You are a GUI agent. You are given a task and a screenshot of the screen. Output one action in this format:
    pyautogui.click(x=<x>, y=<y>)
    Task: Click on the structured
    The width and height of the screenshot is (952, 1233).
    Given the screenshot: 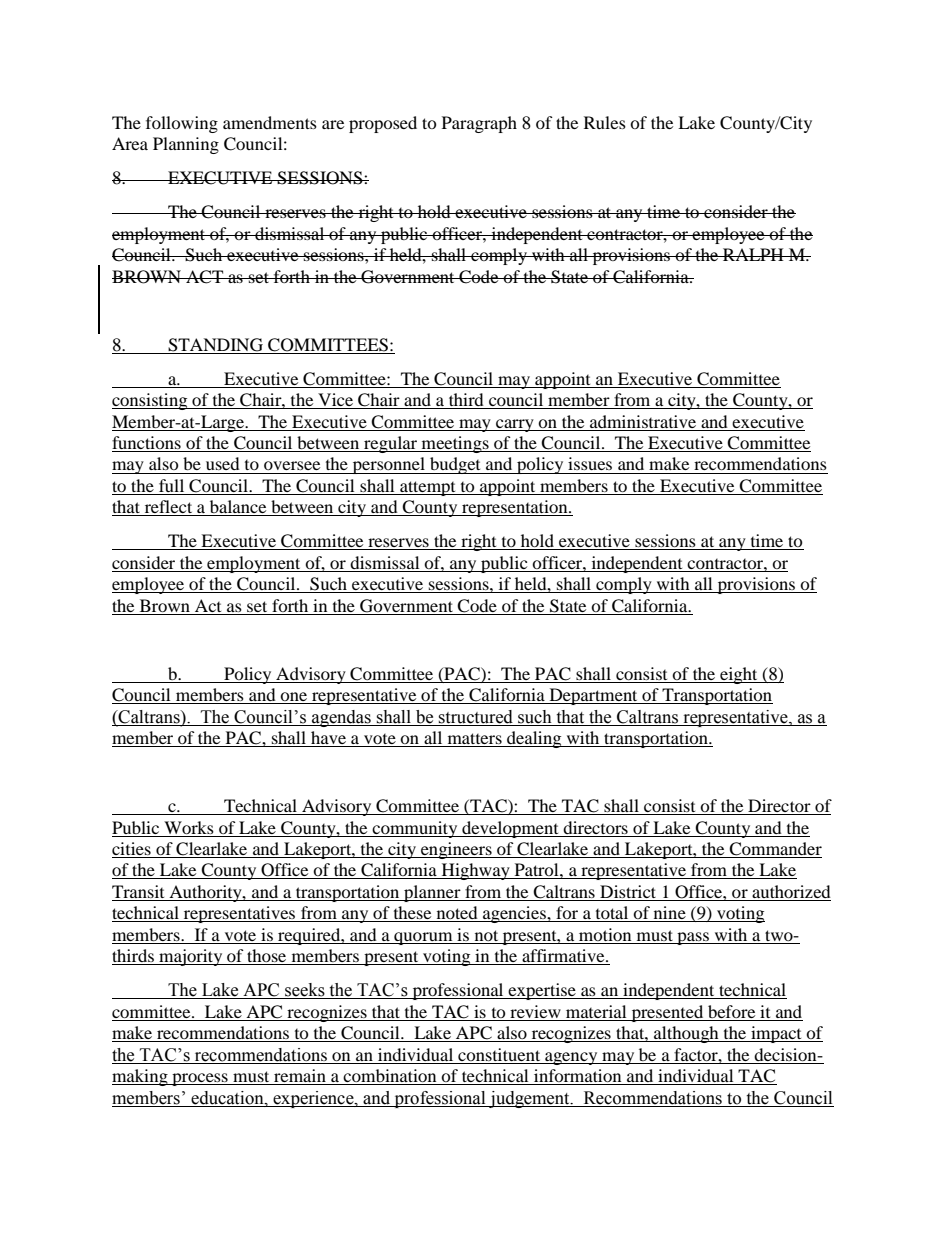 What is the action you would take?
    pyautogui.click(x=475, y=717)
